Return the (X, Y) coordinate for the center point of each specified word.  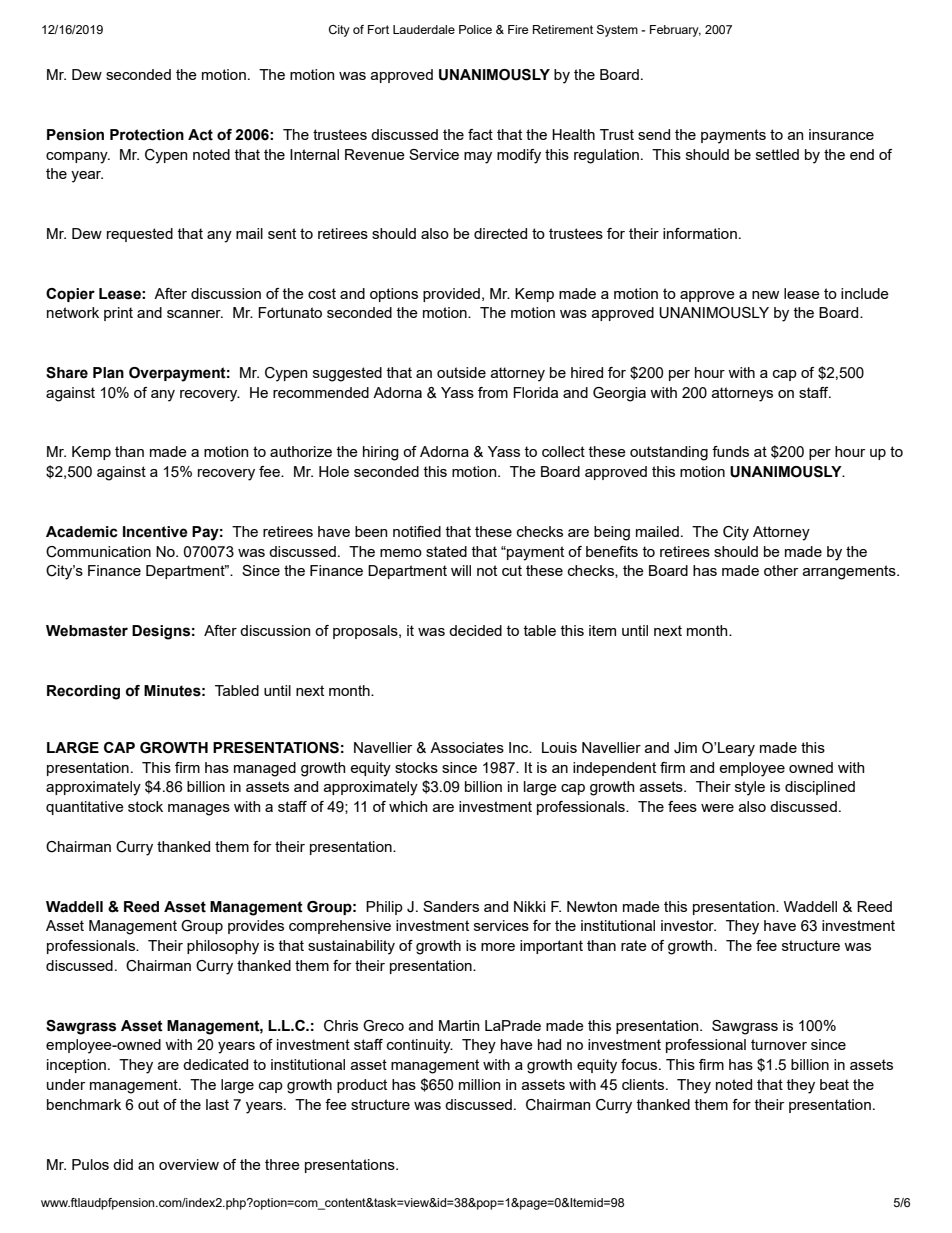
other (781, 570)
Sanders (451, 906)
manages (199, 810)
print (118, 314)
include (865, 293)
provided (451, 295)
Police (475, 29)
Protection (147, 135)
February (675, 31)
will (461, 570)
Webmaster (87, 631)
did (123, 1164)
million (479, 1084)
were (717, 808)
